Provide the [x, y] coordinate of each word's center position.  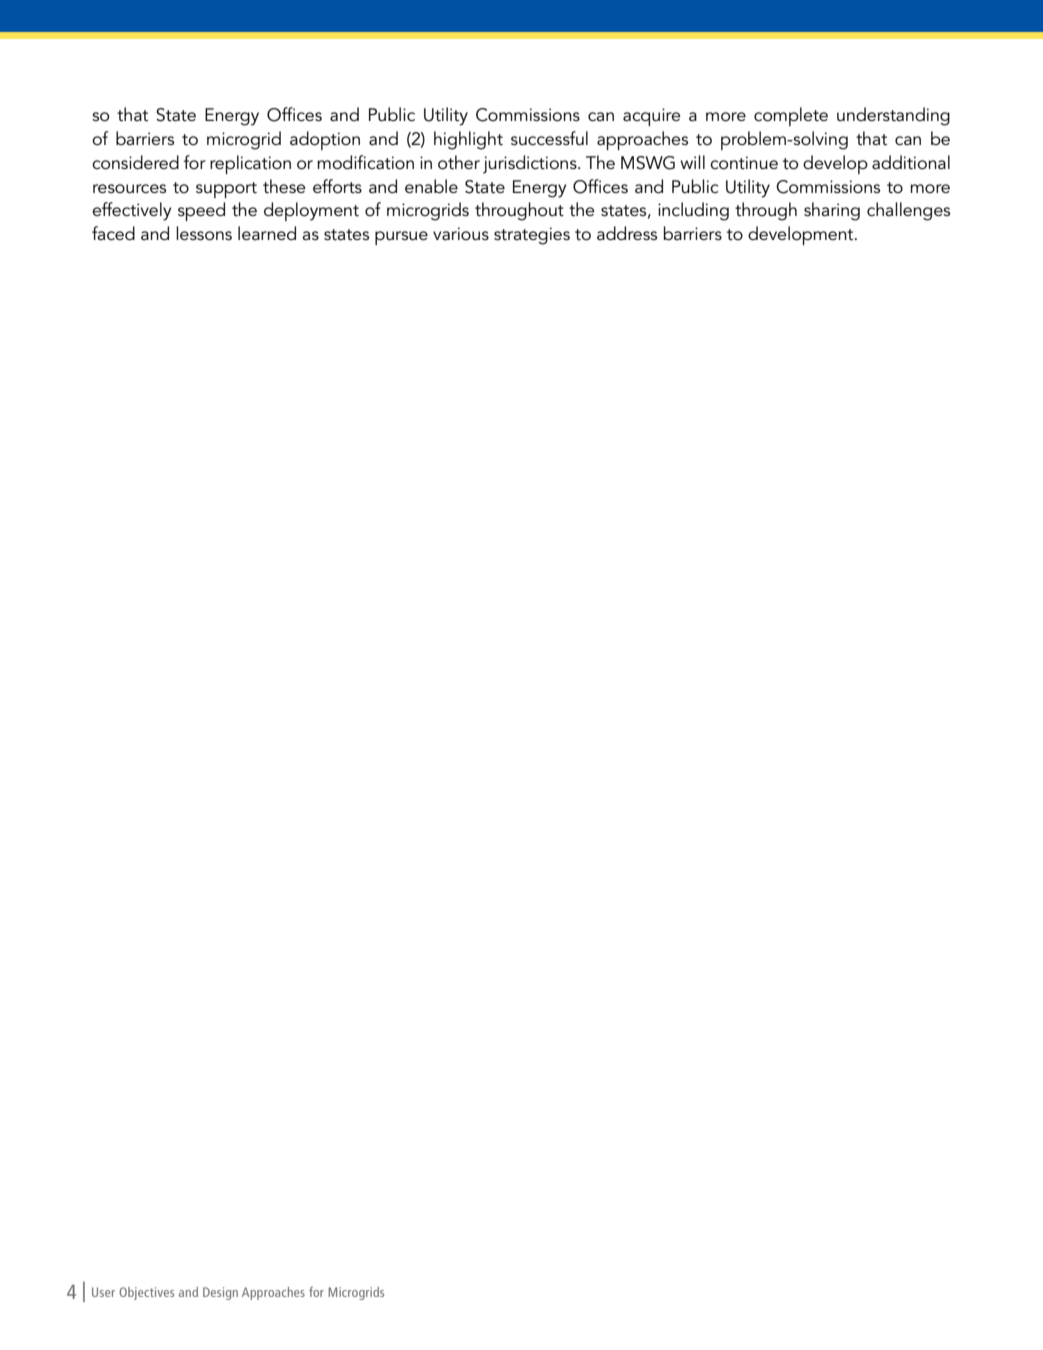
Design [220, 1293]
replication [250, 164]
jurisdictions [531, 164]
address [627, 233]
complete [791, 116]
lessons [204, 233]
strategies [532, 236]
